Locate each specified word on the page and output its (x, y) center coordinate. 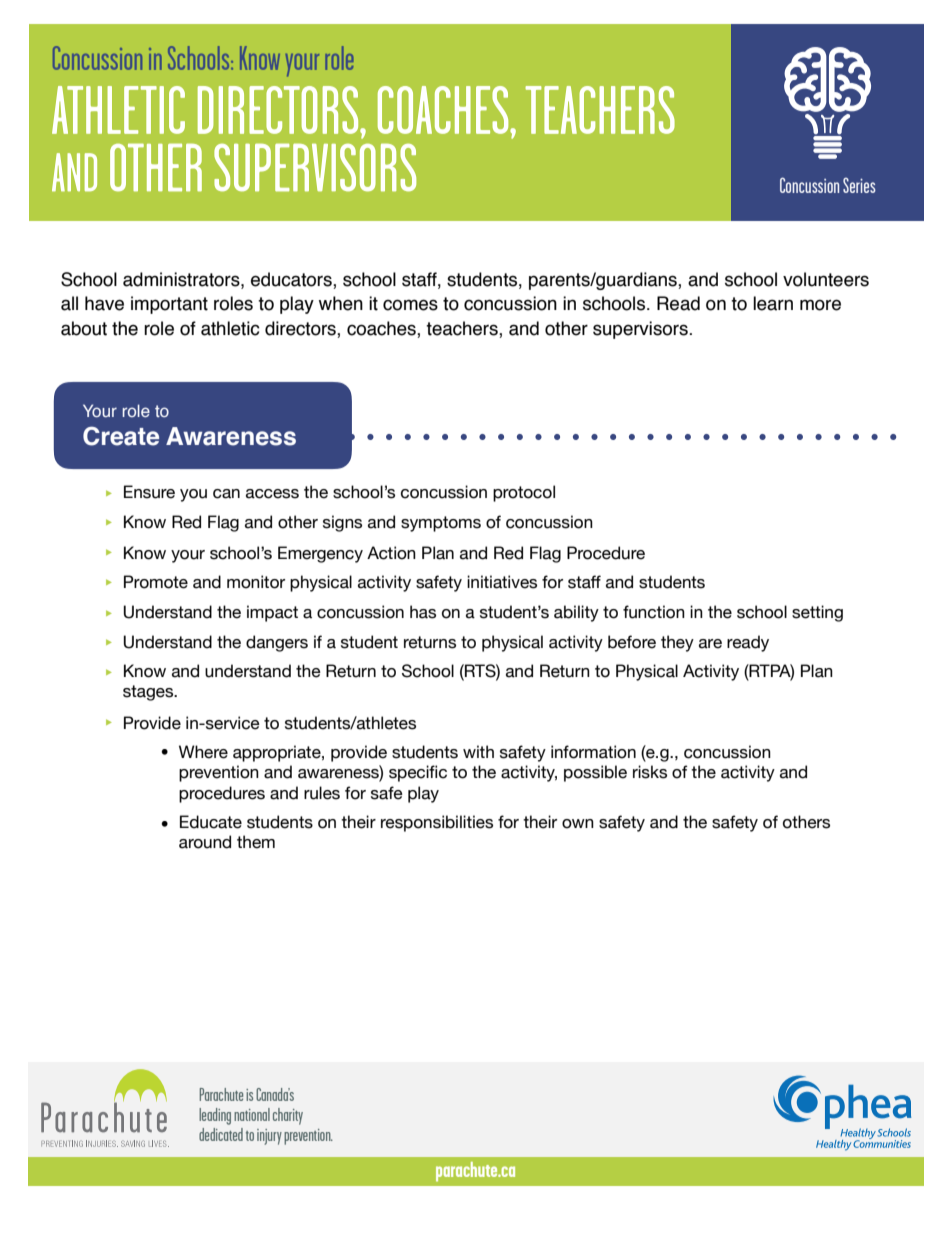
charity (288, 1116)
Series (859, 185)
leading (215, 1116)
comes (410, 305)
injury (269, 1137)
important (169, 305)
